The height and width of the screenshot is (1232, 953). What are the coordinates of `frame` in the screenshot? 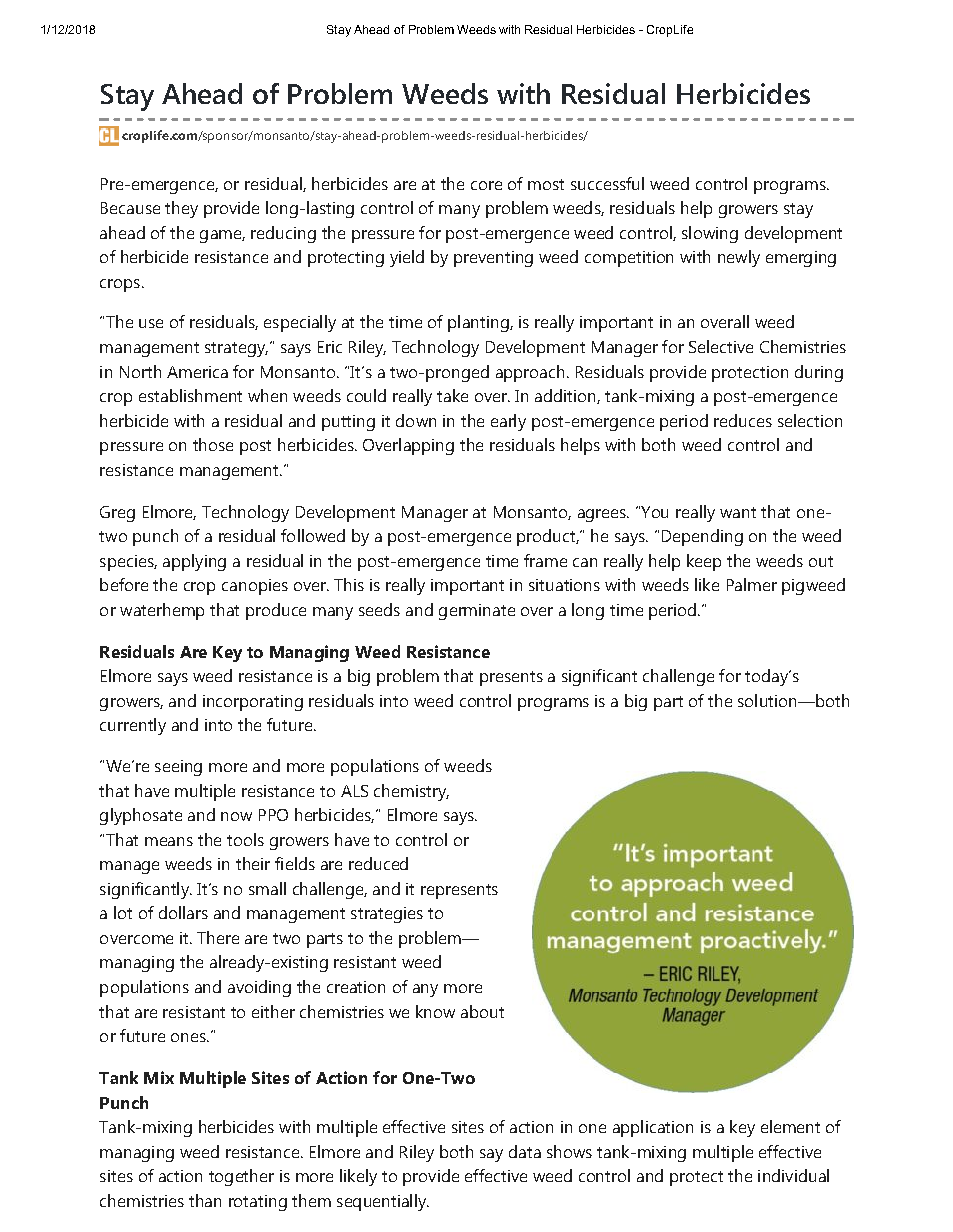 It's located at (545, 560).
